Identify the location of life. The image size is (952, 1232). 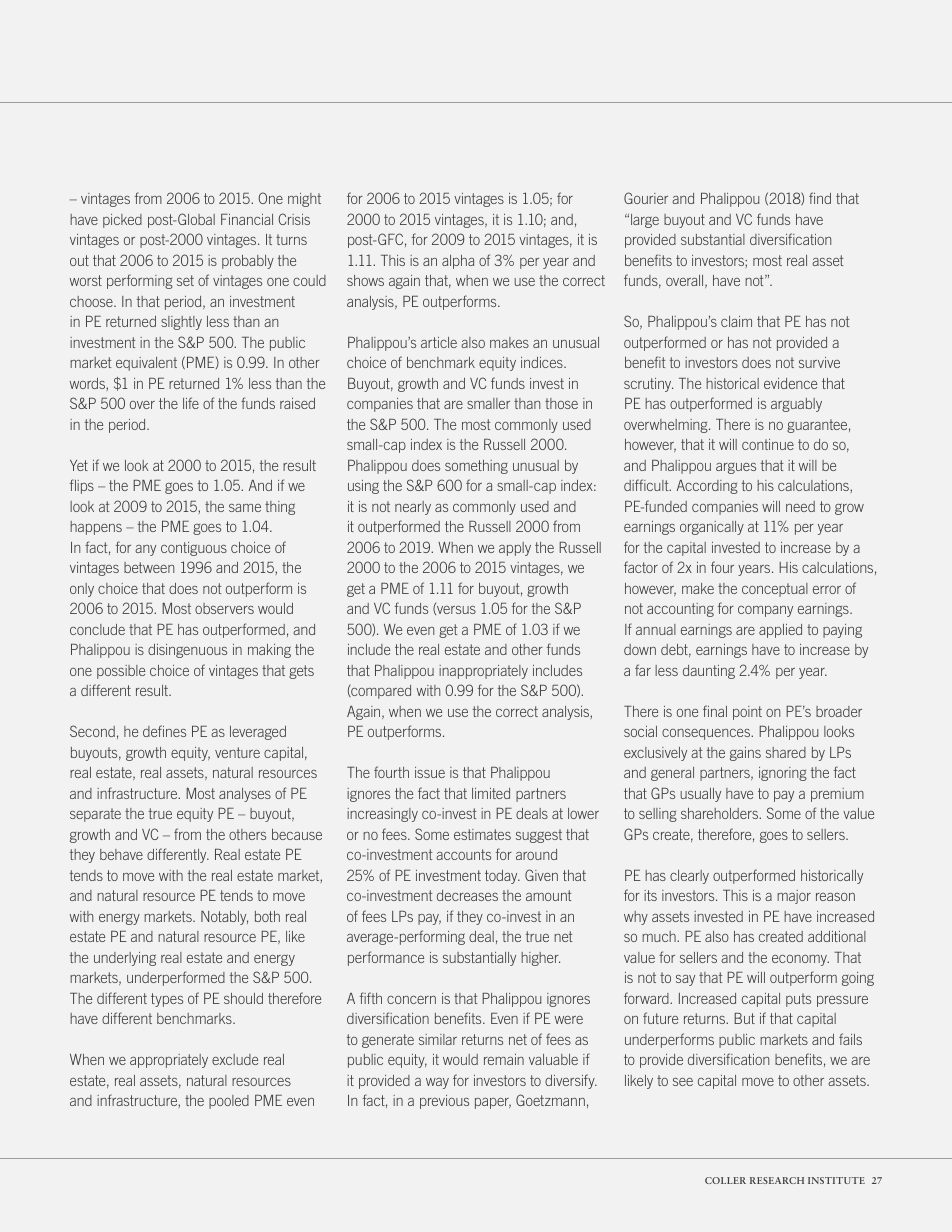
(191, 403).
